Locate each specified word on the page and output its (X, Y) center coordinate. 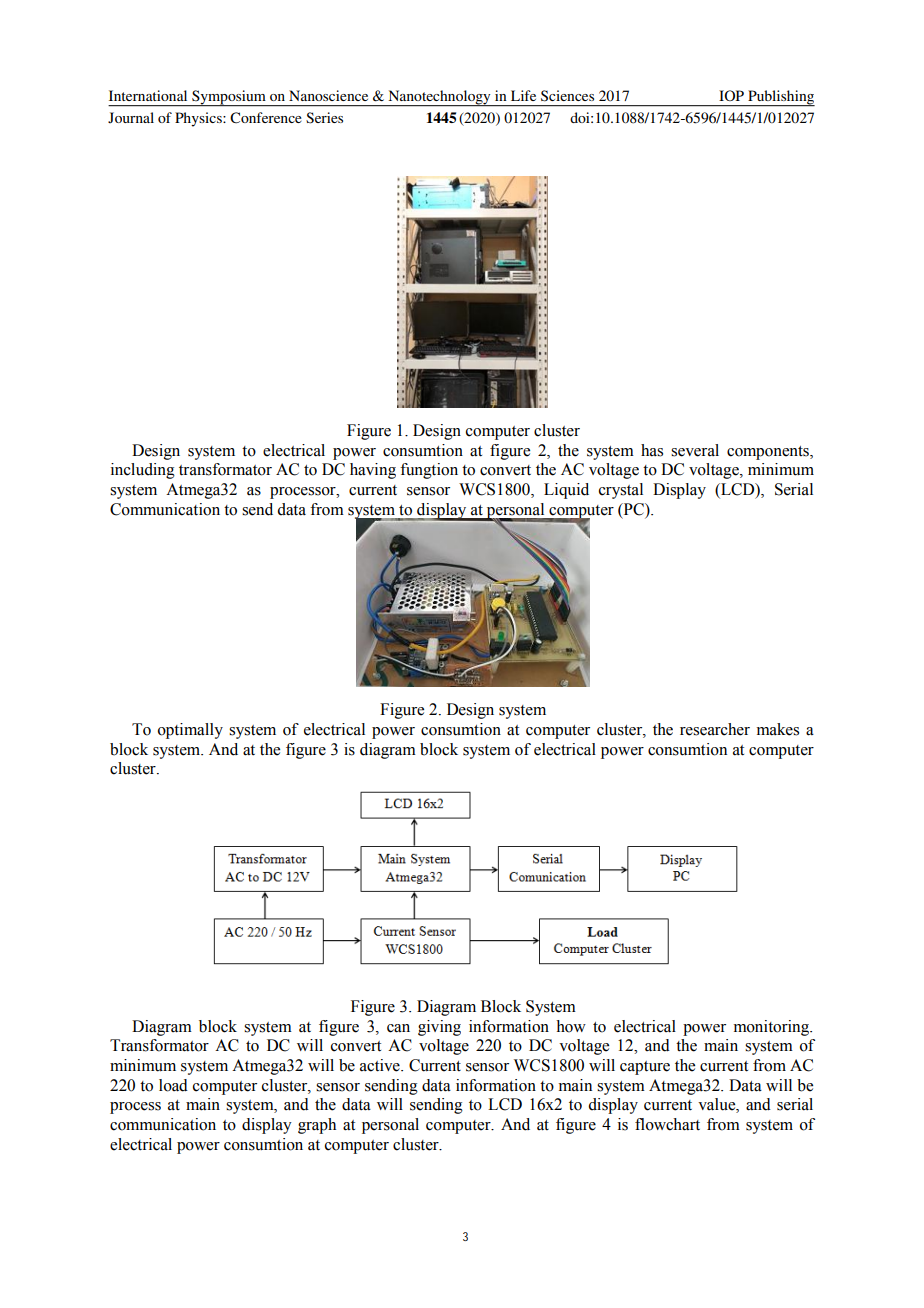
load (173, 1085)
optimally (190, 731)
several (695, 450)
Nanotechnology (439, 98)
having (373, 471)
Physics (199, 119)
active (381, 1065)
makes (778, 729)
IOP (731, 95)
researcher (715, 729)
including (143, 471)
